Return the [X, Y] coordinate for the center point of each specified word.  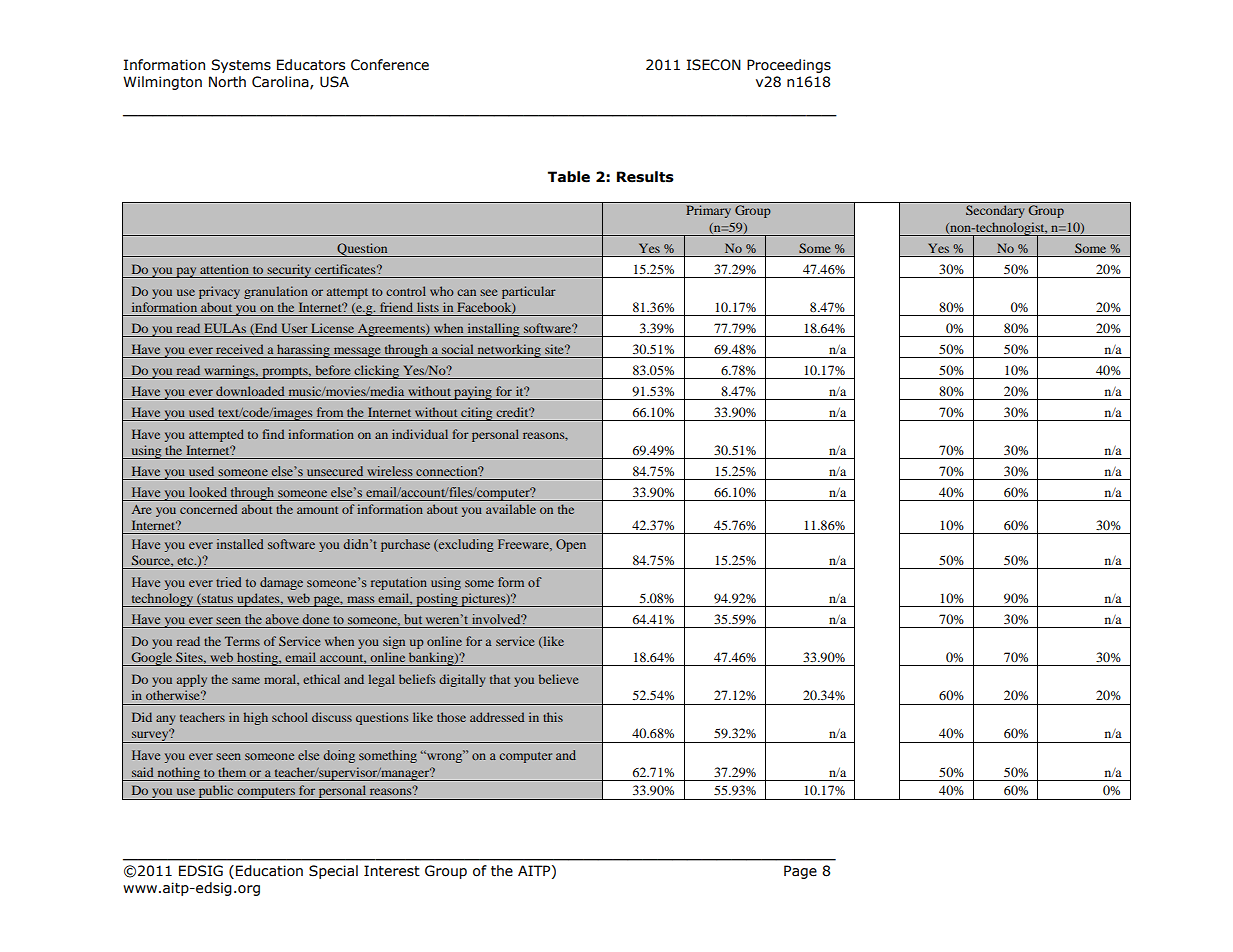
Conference [390, 65]
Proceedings [789, 66]
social [457, 349]
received [239, 349]
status [216, 600]
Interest [392, 871]
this [553, 717]
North [227, 82]
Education [269, 871]
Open [571, 545]
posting [437, 600]
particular [529, 292]
